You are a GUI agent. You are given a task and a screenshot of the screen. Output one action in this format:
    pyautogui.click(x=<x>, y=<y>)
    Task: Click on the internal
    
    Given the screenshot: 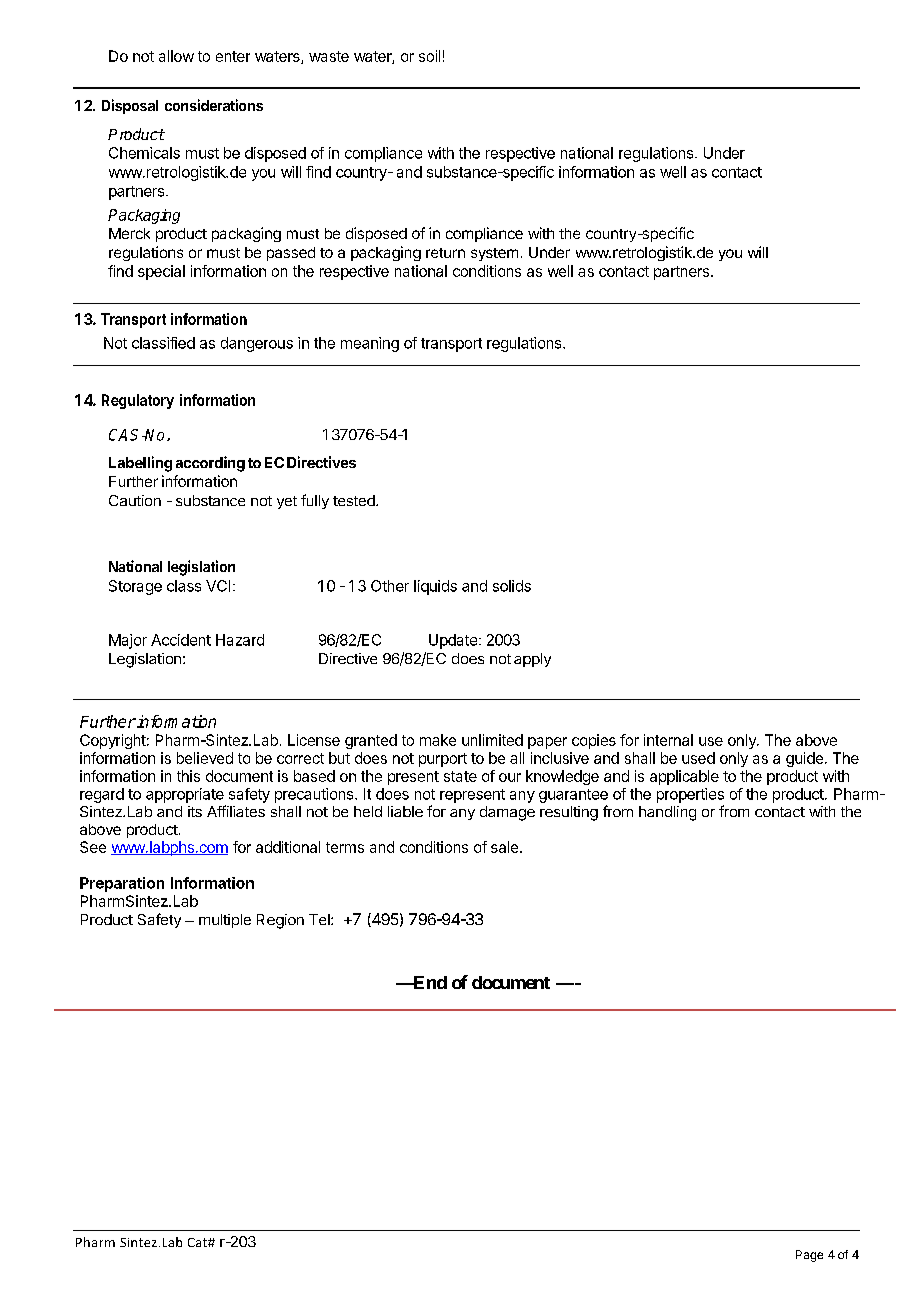 What is the action you would take?
    pyautogui.click(x=668, y=740)
